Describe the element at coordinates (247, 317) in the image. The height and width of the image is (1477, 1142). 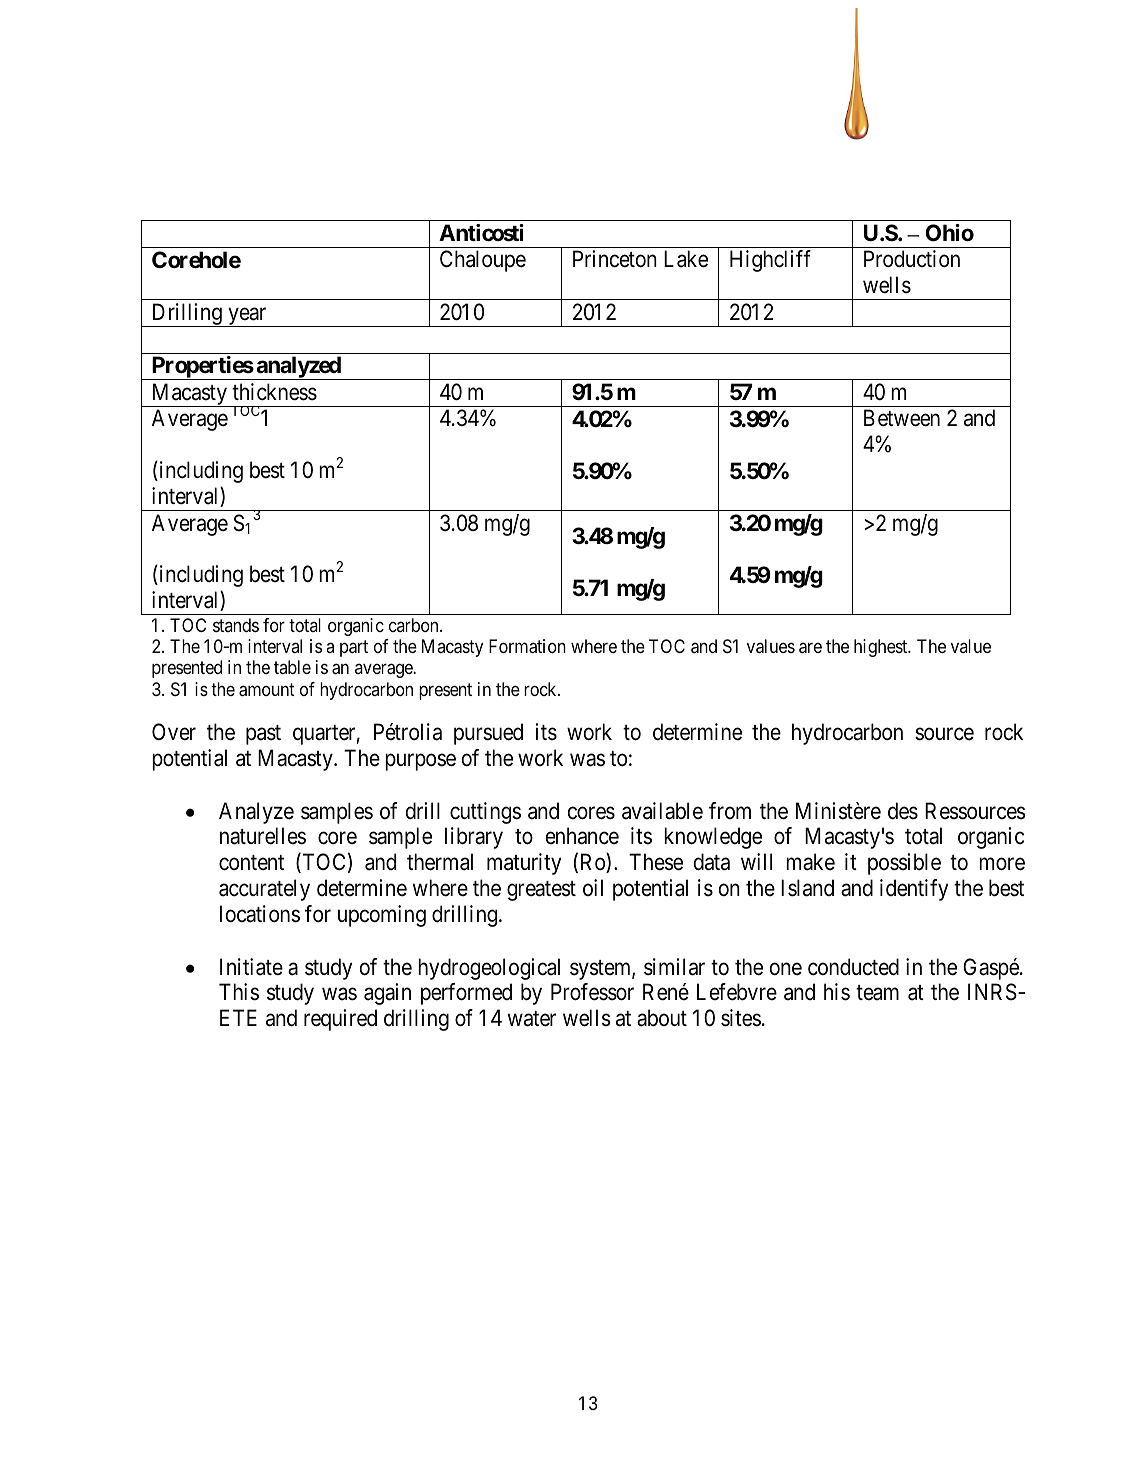
I see `year` at that location.
